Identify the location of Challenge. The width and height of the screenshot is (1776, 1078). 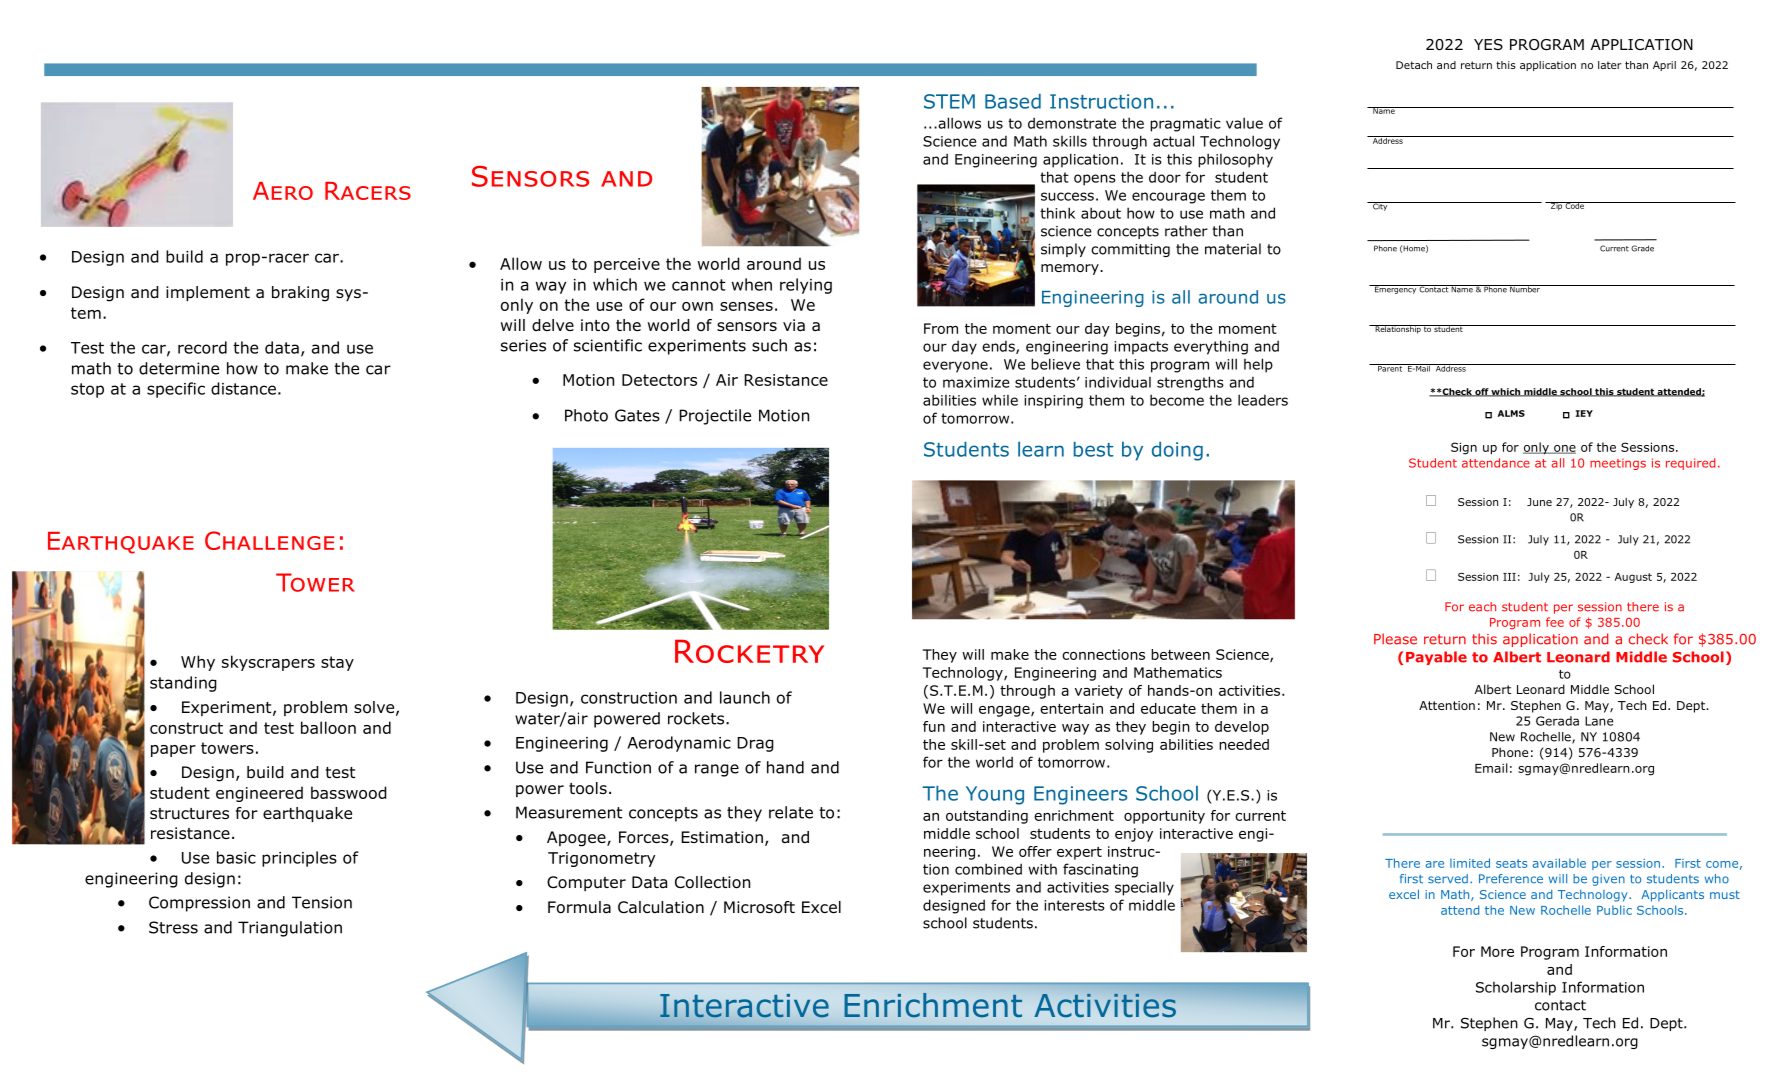
(269, 540).
